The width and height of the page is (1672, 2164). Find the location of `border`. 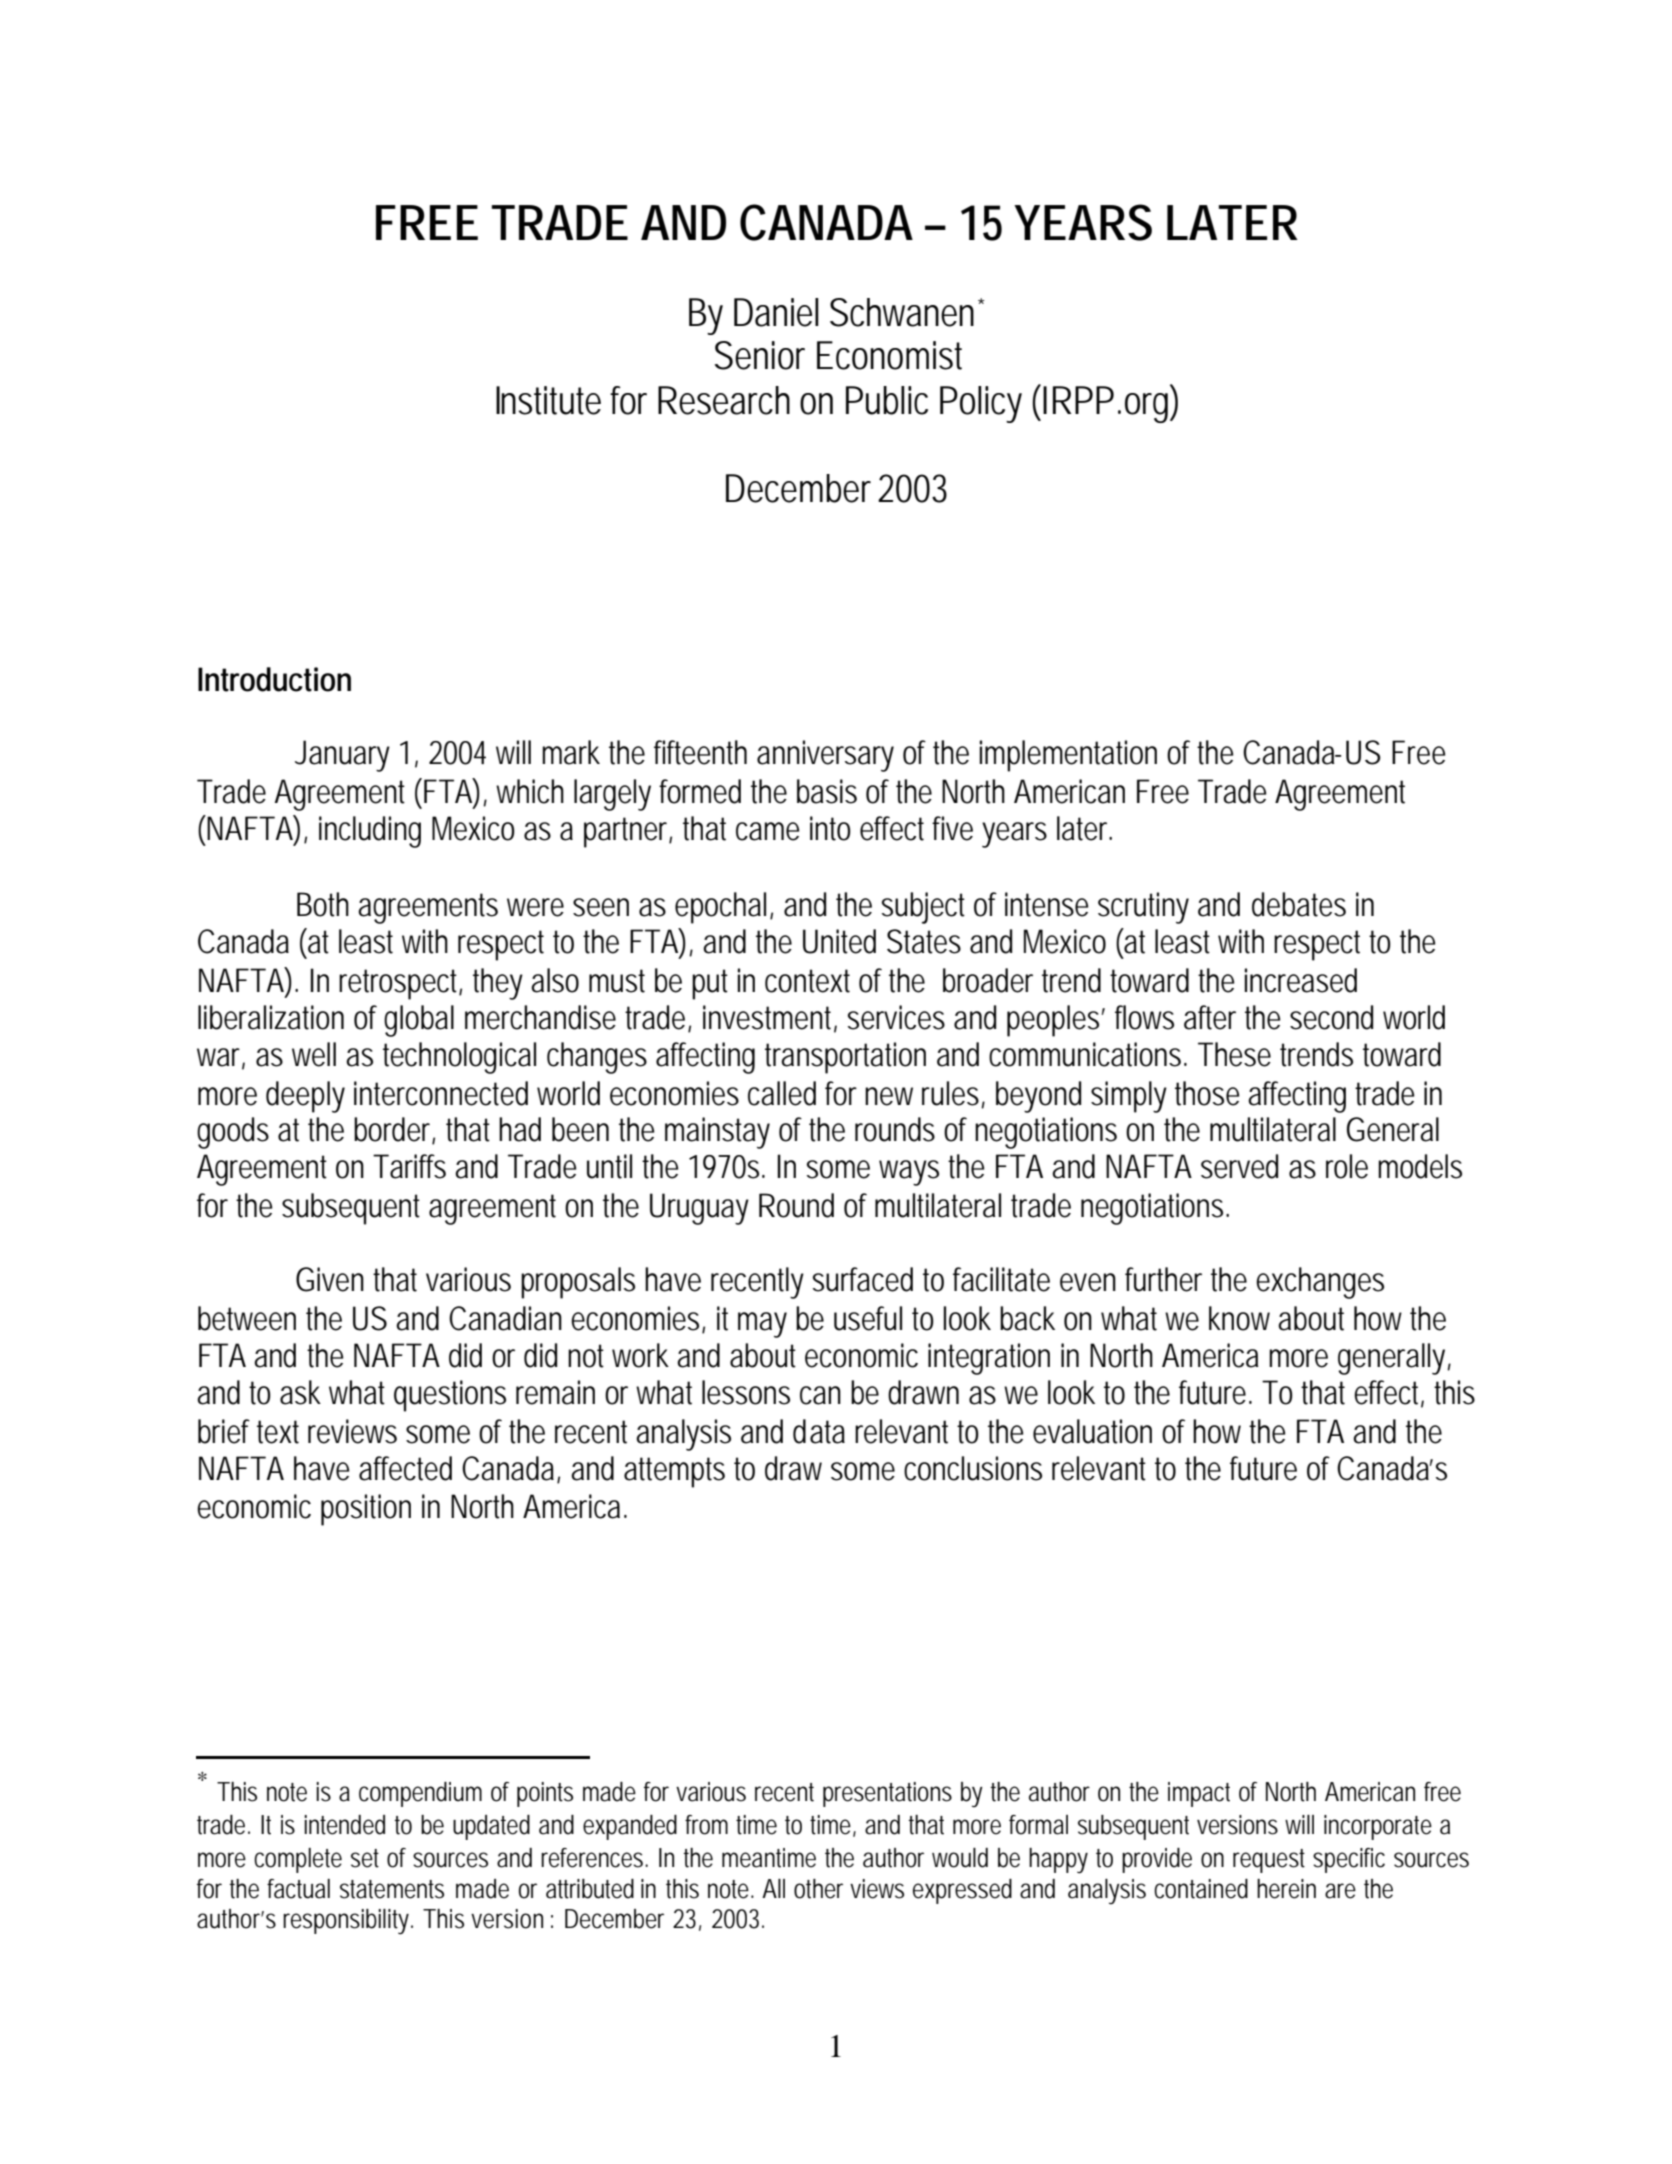

border is located at coordinates (393, 1130).
